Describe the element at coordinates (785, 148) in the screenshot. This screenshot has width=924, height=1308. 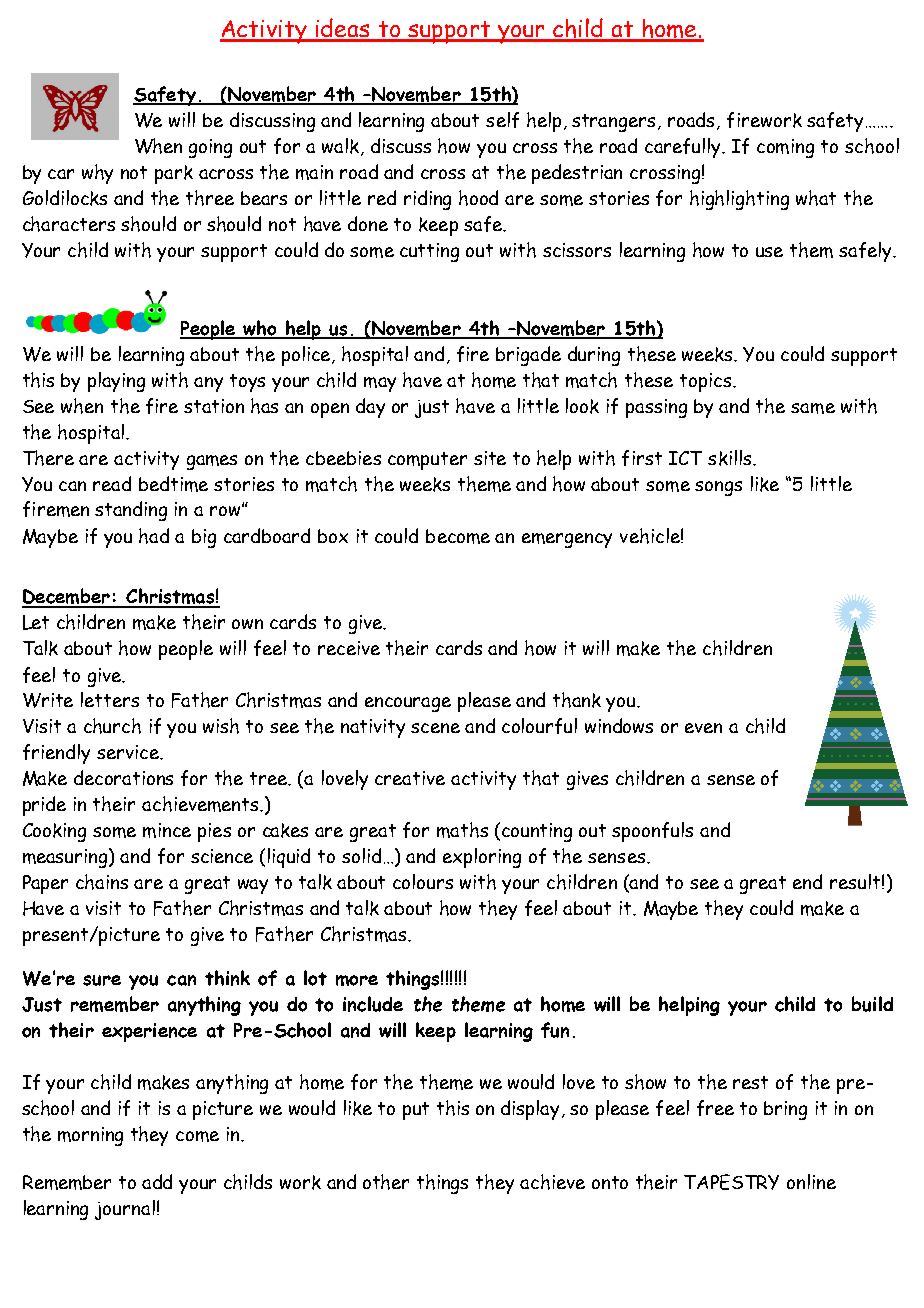
I see `coming` at that location.
